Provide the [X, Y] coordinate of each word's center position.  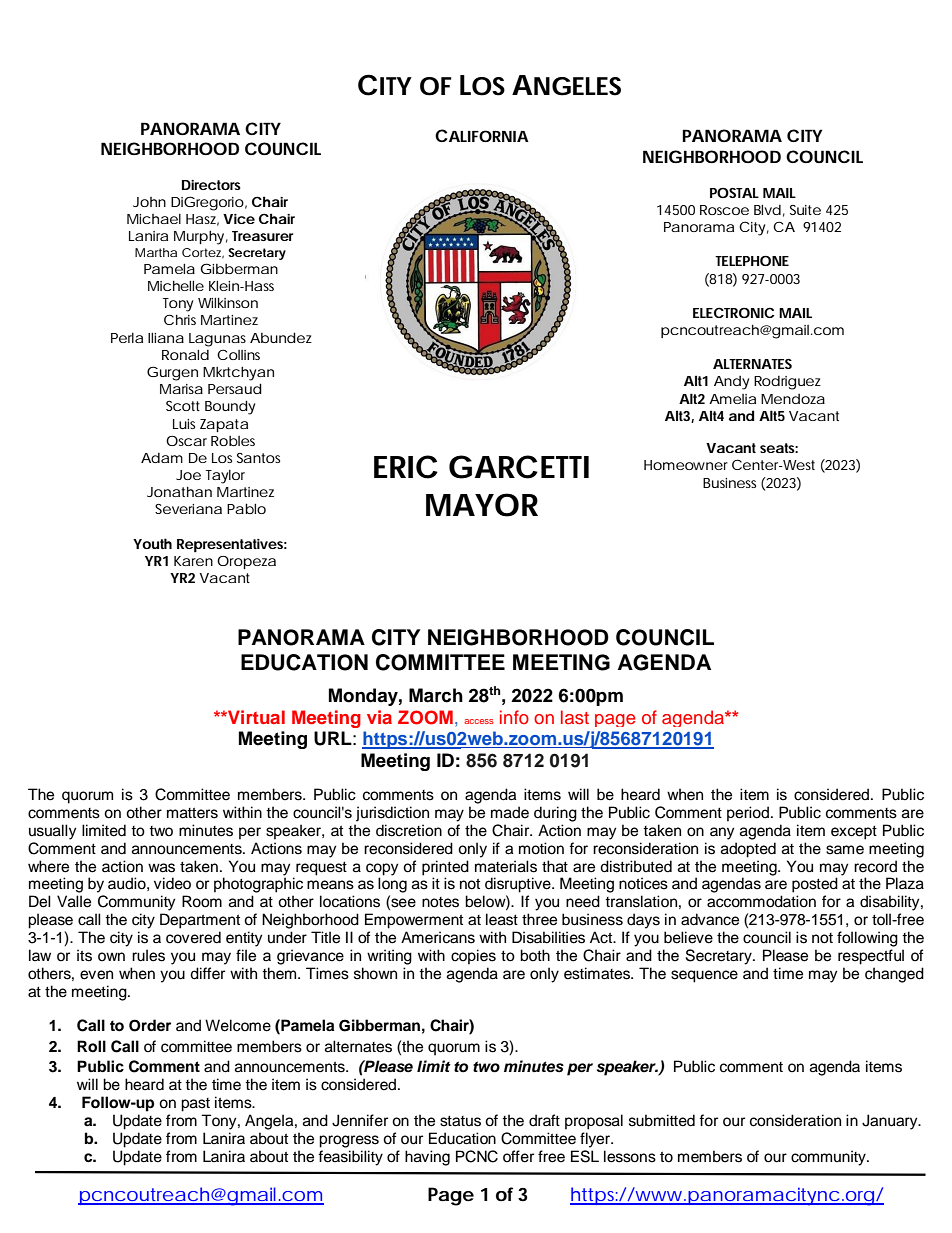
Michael [154, 219]
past [195, 1105]
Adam [162, 458]
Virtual [255, 717]
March [436, 695]
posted [815, 885]
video [172, 883]
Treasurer [262, 236]
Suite [805, 210]
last [575, 717]
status [460, 1121]
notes [440, 902]
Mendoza [793, 399]
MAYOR [482, 505]
